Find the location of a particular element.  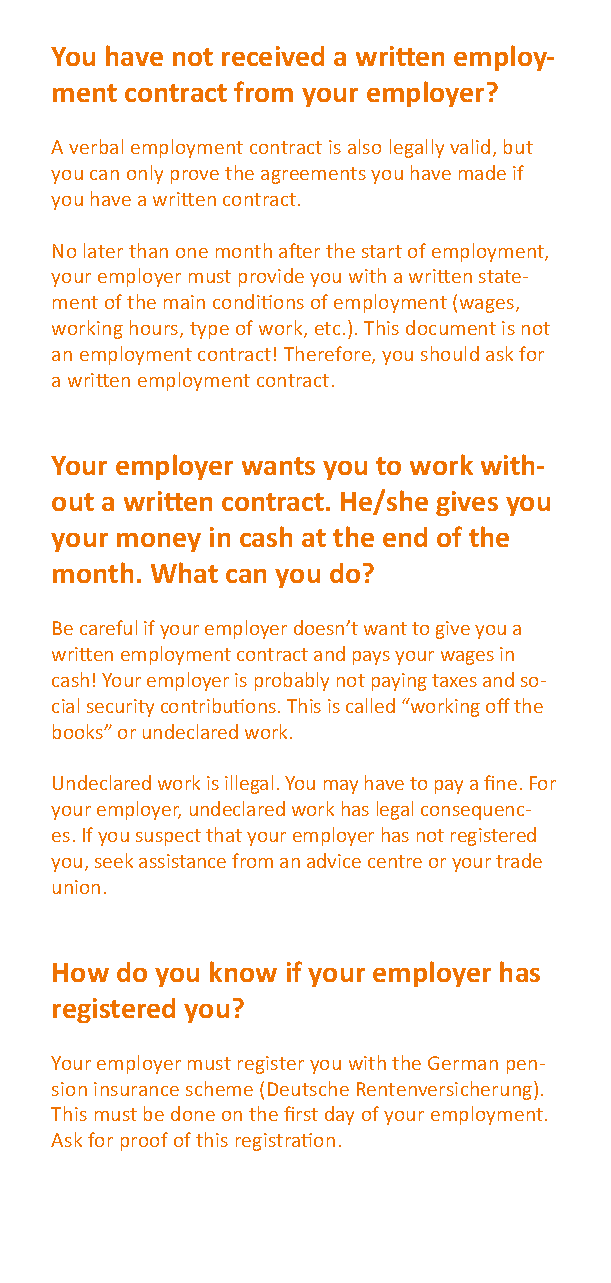

hours is located at coordinates (155, 329).
